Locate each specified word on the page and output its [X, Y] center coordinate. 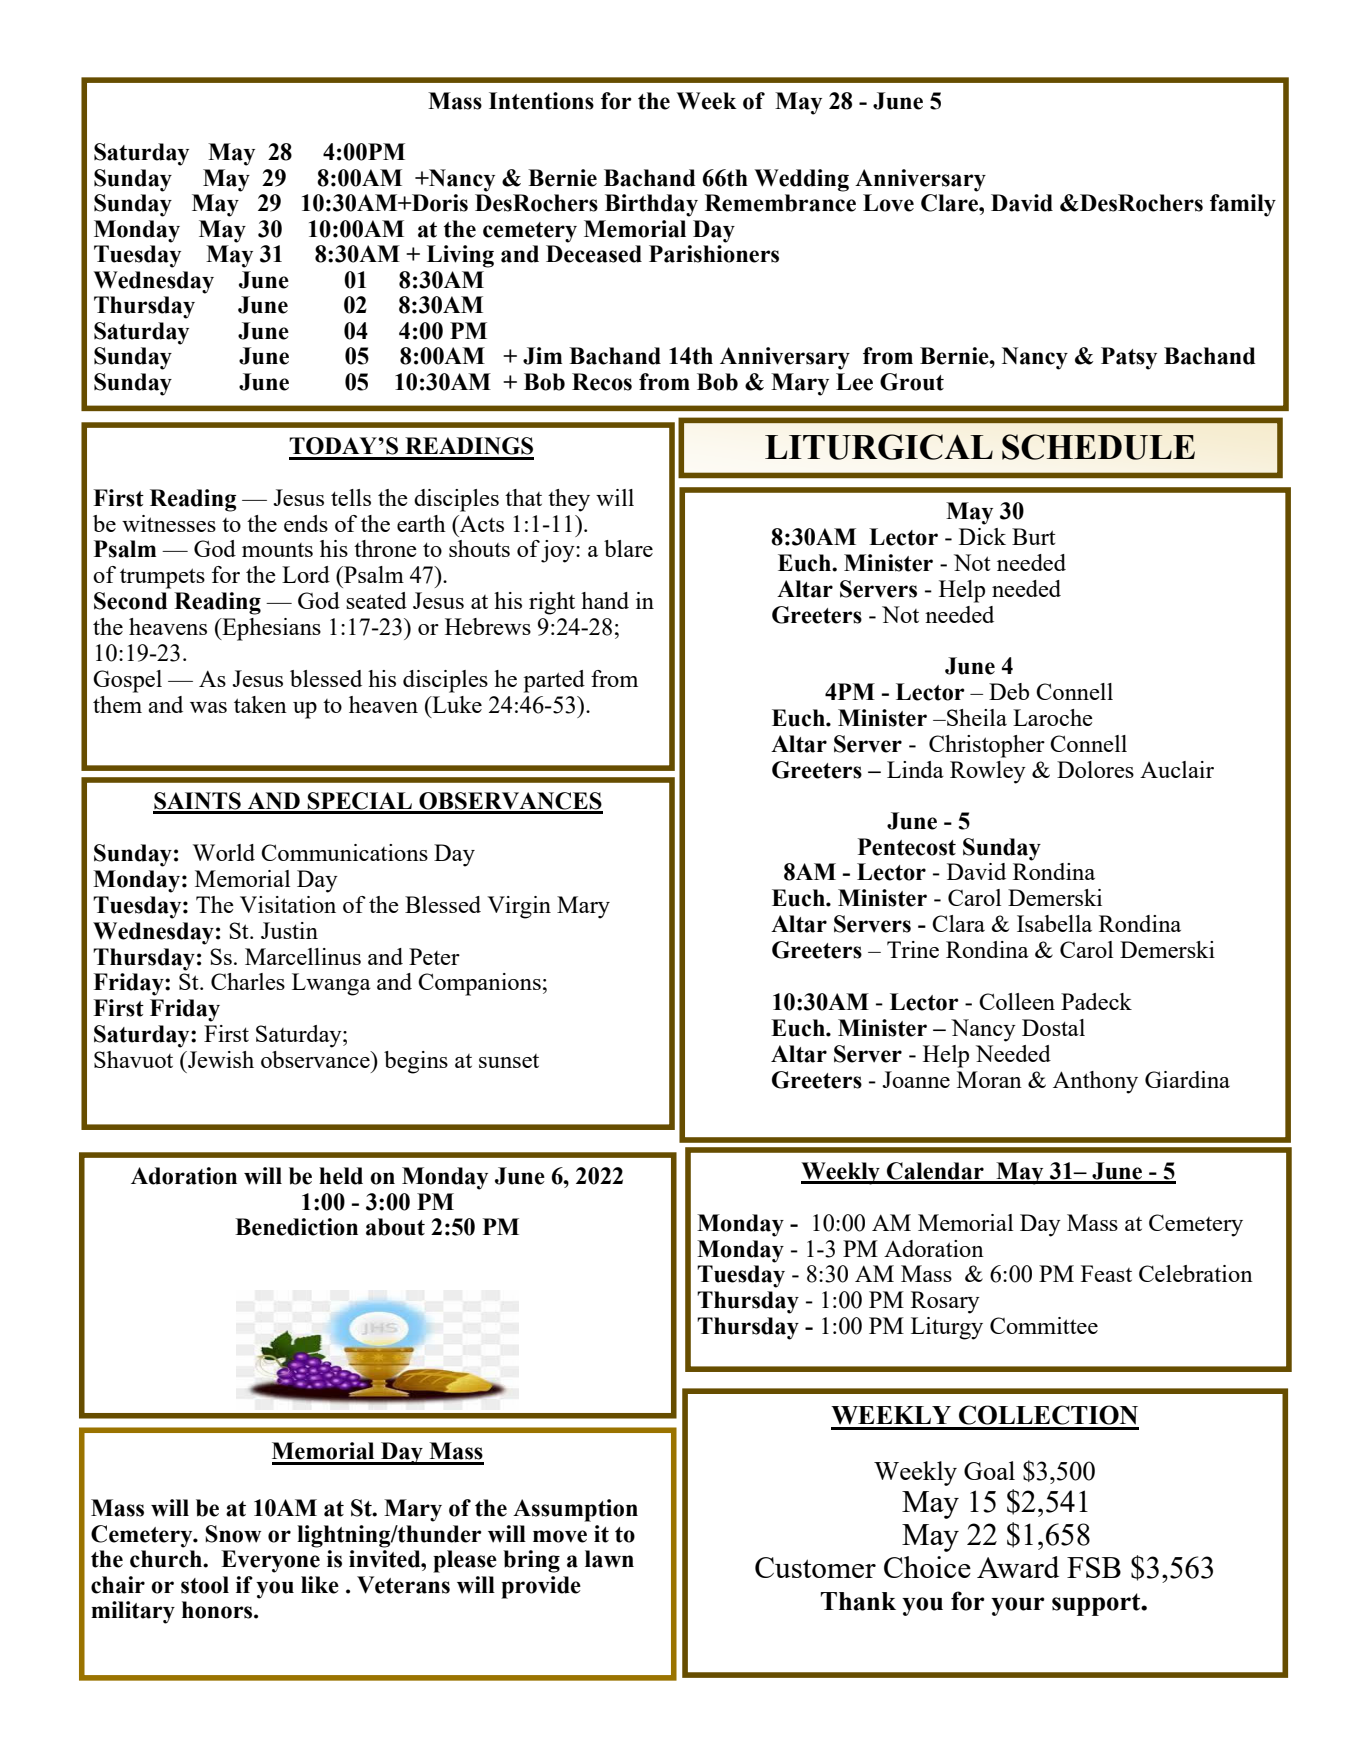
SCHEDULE [1098, 447]
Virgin [519, 907]
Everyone [270, 1561]
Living [460, 256]
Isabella [1054, 923]
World [224, 852]
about [395, 1227]
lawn [609, 1559]
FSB [1094, 1567]
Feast [1106, 1273]
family [1243, 205]
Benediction [296, 1227]
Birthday [651, 205]
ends [306, 523]
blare [628, 548]
